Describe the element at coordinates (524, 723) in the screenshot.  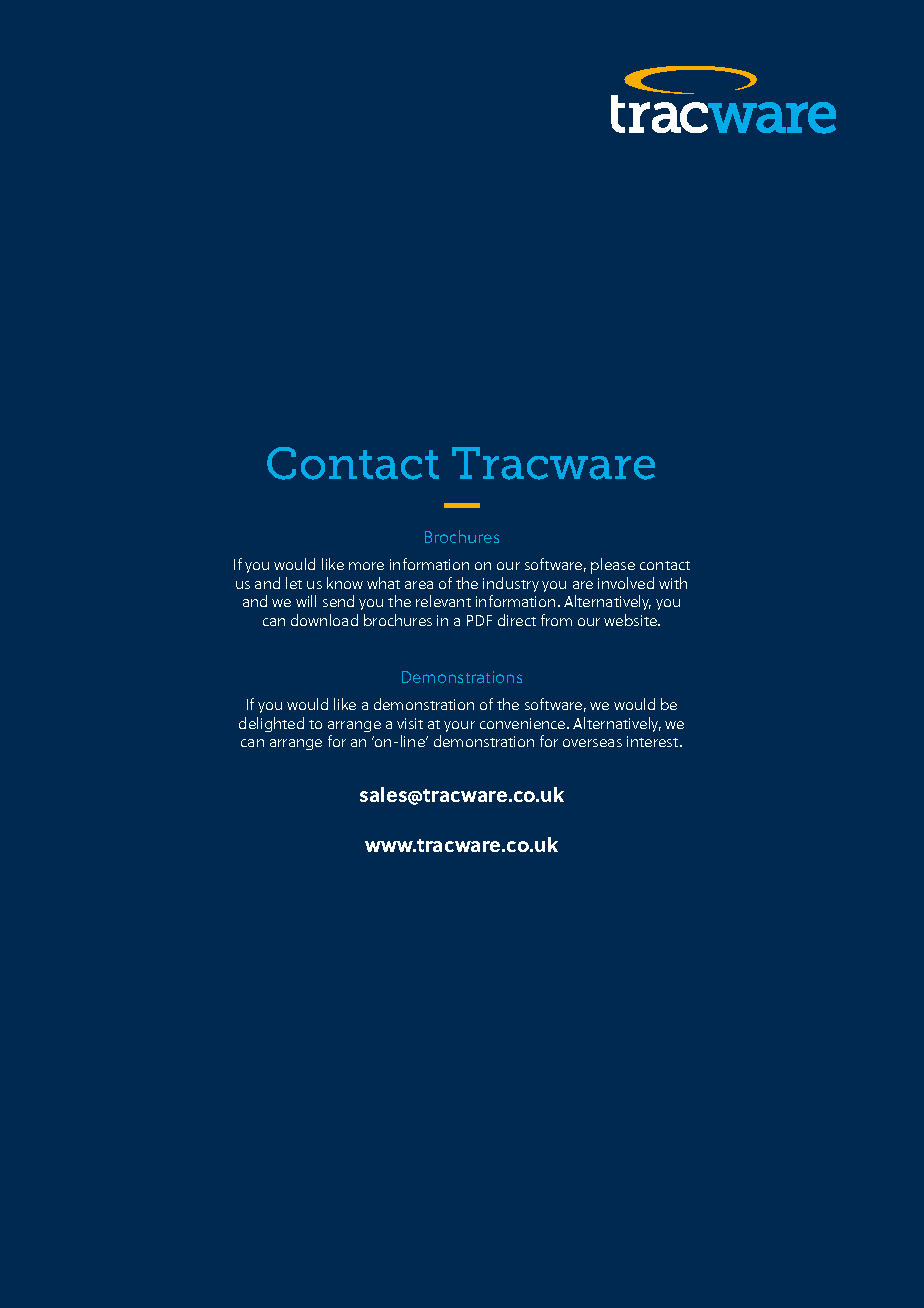
I see `convenience` at that location.
